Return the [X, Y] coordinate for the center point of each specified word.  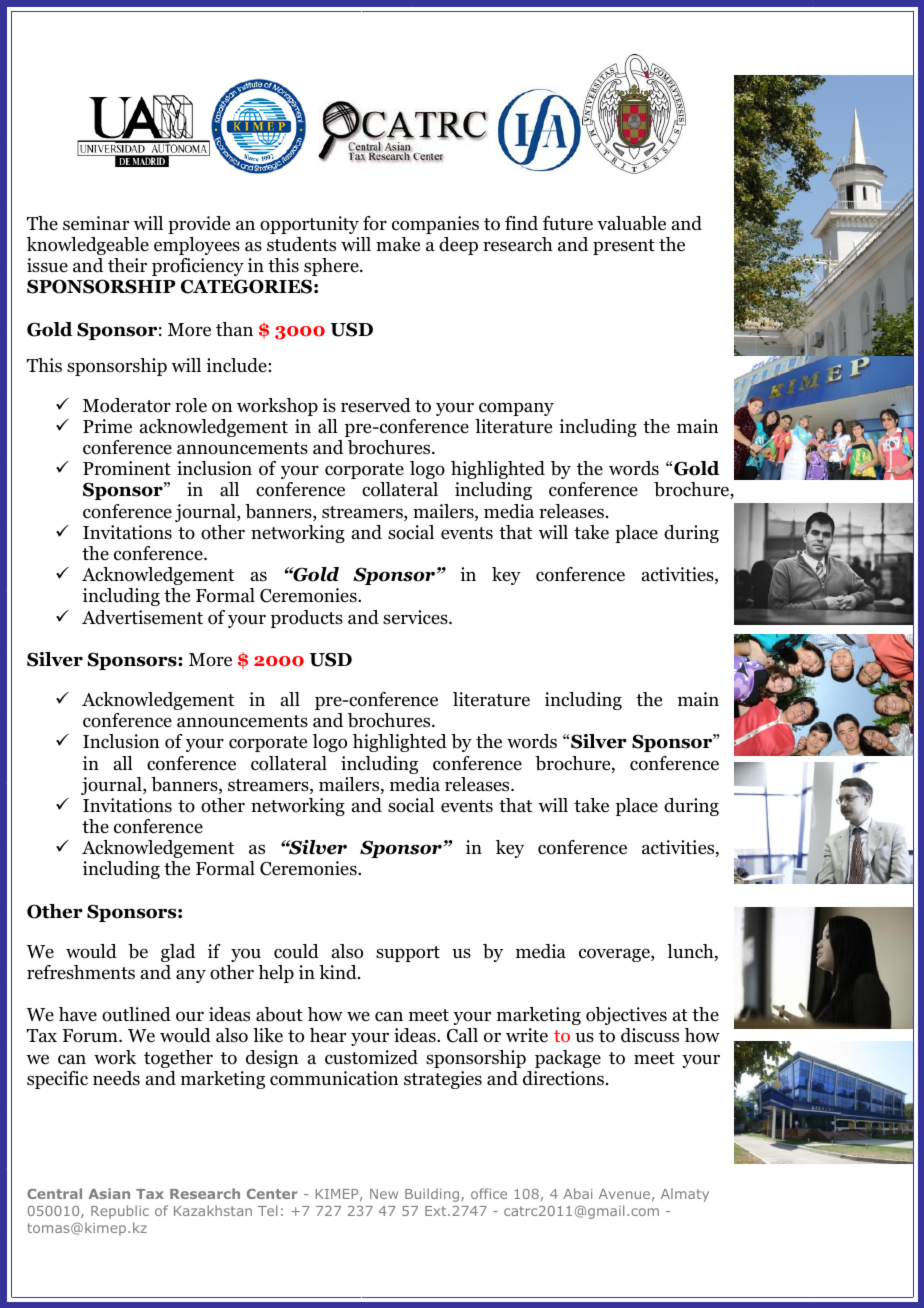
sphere [332, 267]
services [416, 617]
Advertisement [142, 617]
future [568, 223]
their [127, 265]
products [307, 619]
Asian [109, 1193]
